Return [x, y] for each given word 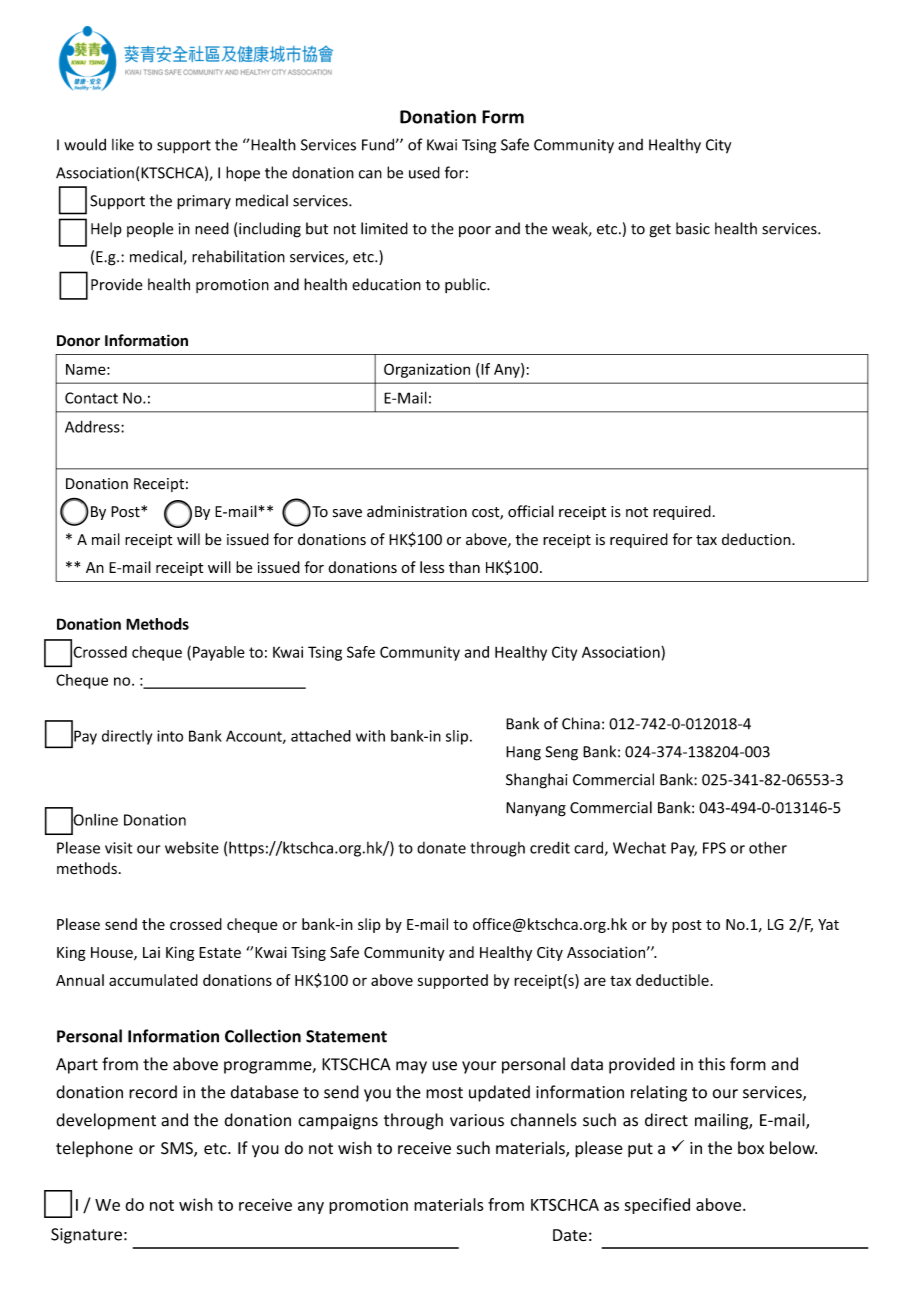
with [370, 736]
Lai [151, 952]
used [424, 172]
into [170, 736]
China [581, 723]
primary [204, 202]
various [477, 1120]
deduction [757, 539]
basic [693, 228]
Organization [427, 370]
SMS [178, 1149]
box [751, 1148]
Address [93, 426]
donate [441, 848]
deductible [672, 980]
